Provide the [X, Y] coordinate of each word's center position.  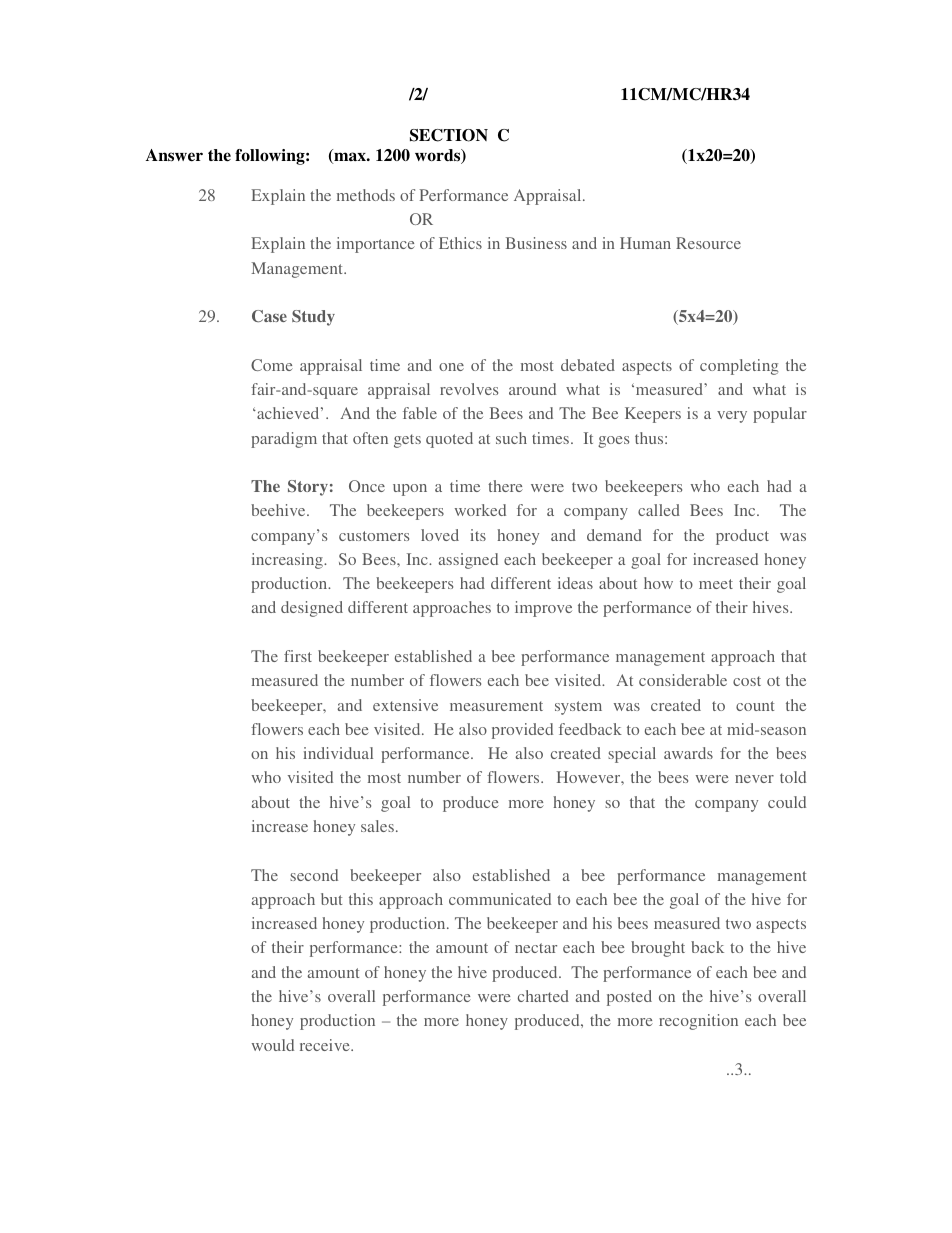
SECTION [449, 135]
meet [716, 584]
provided [522, 731]
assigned [468, 561]
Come [272, 365]
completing [739, 367]
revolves [469, 389]
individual [338, 753]
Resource [708, 243]
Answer [174, 155]
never [754, 779]
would [273, 1045]
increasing [288, 561]
